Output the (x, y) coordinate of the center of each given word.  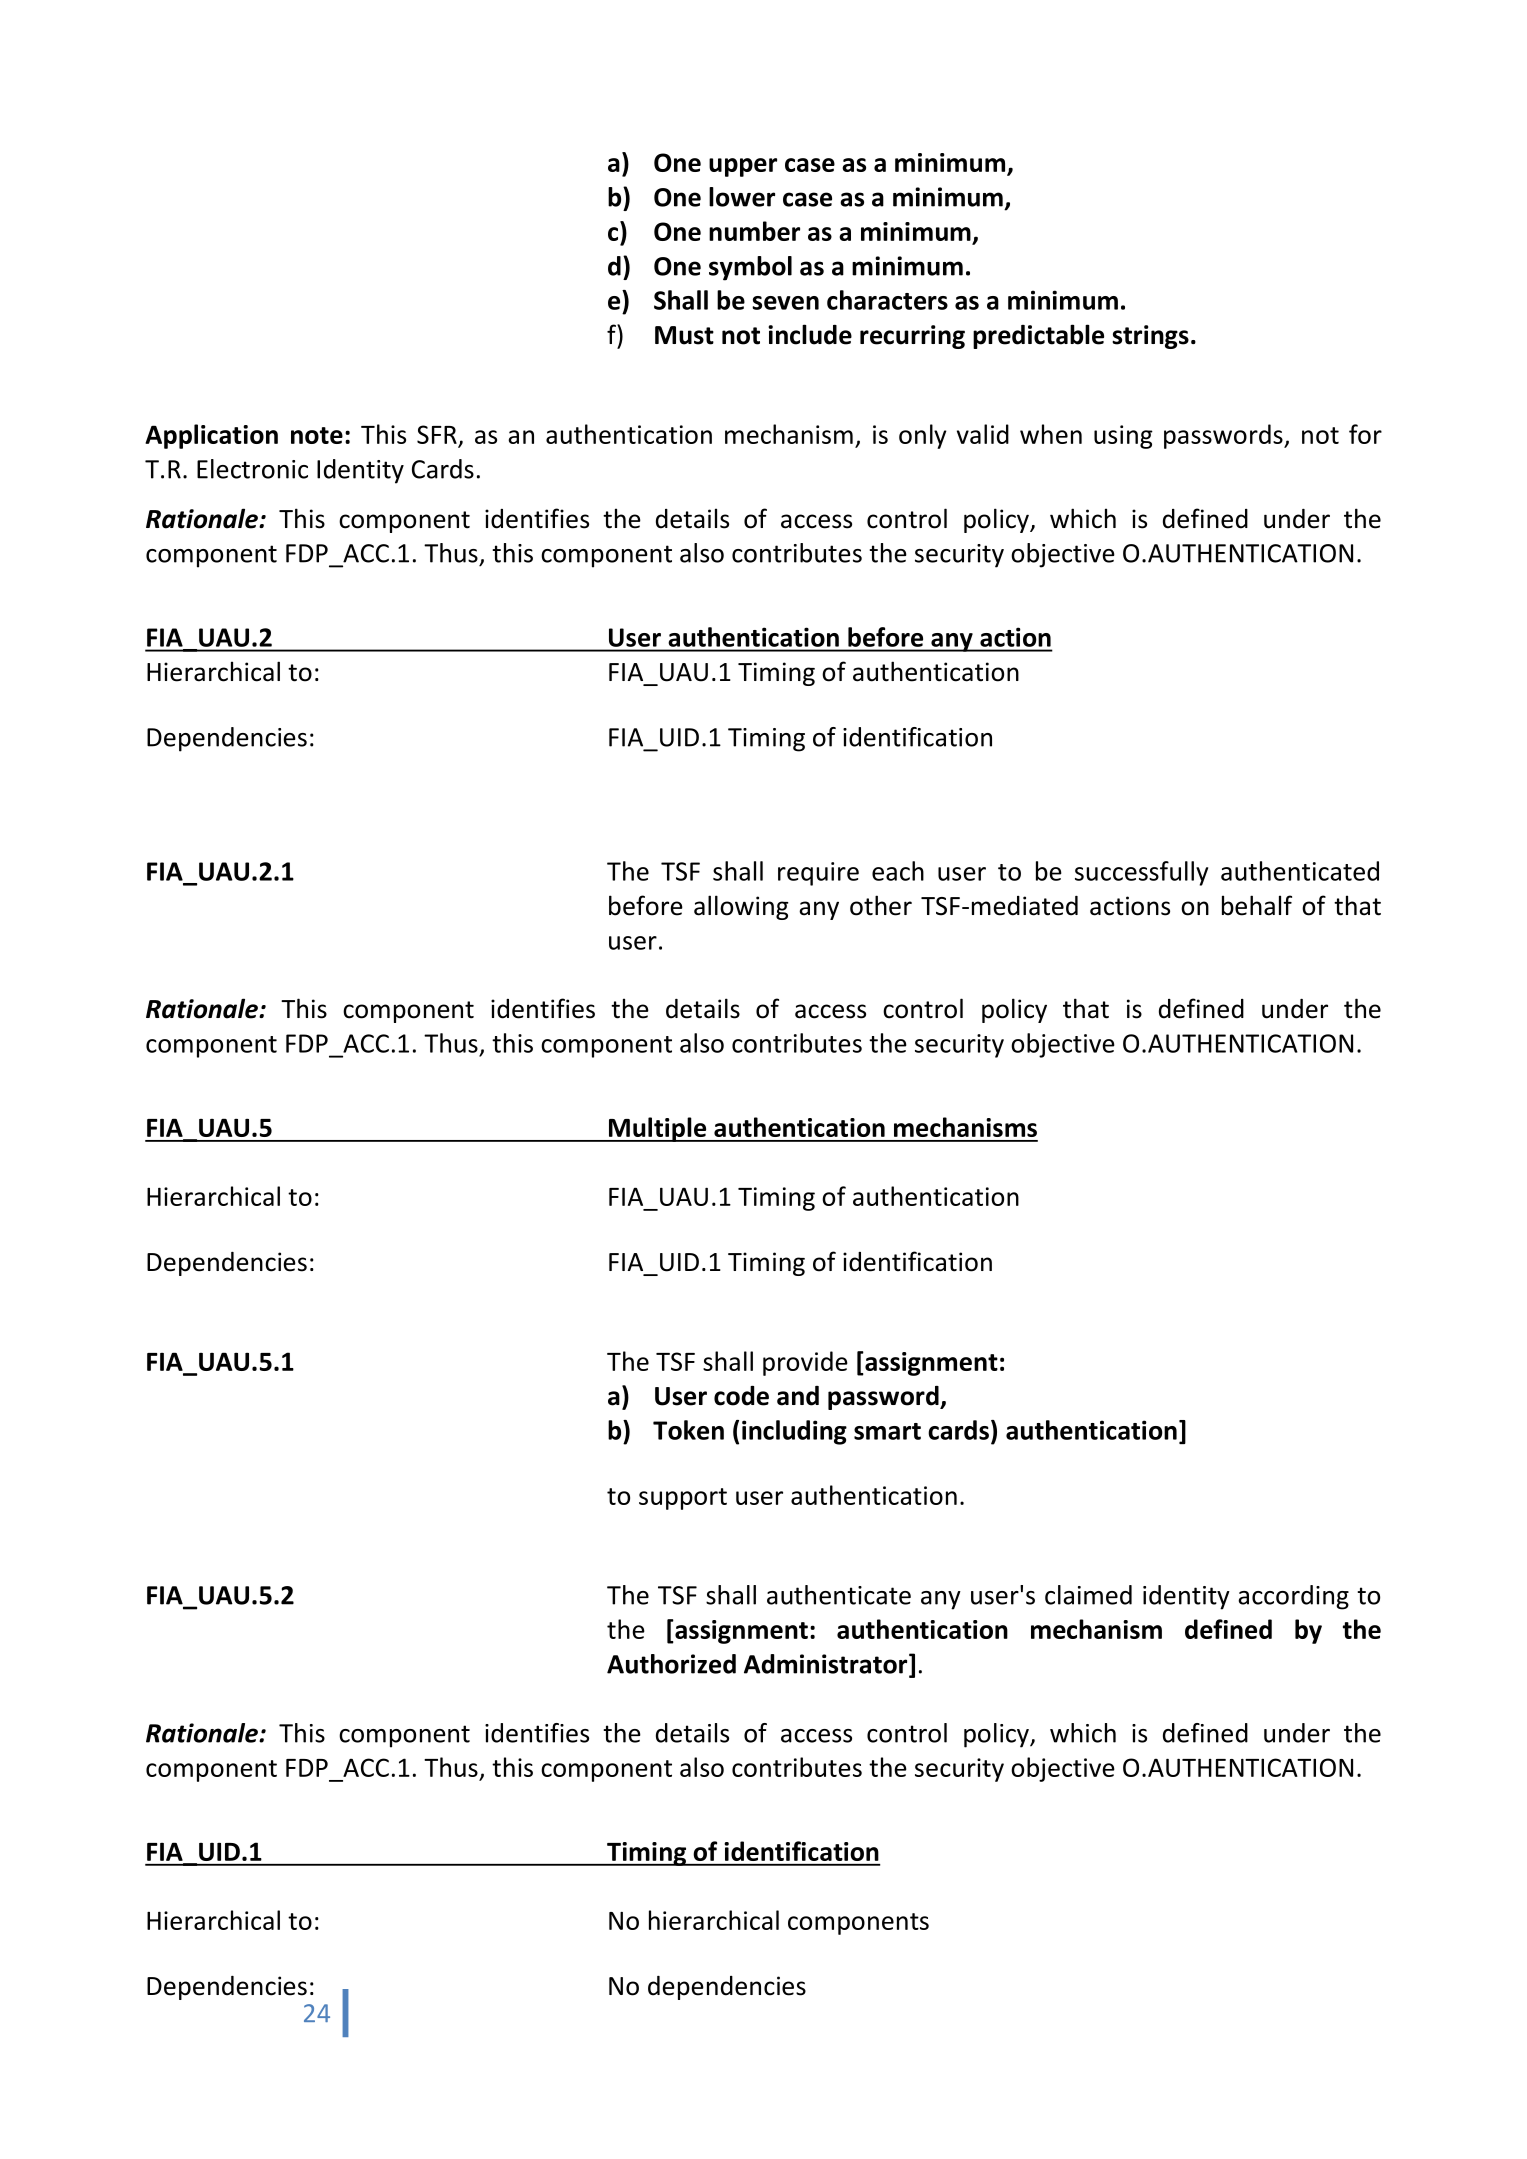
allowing (741, 907)
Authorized (671, 1664)
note (317, 435)
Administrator (827, 1665)
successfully (1141, 873)
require (818, 874)
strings (1150, 337)
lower (742, 197)
